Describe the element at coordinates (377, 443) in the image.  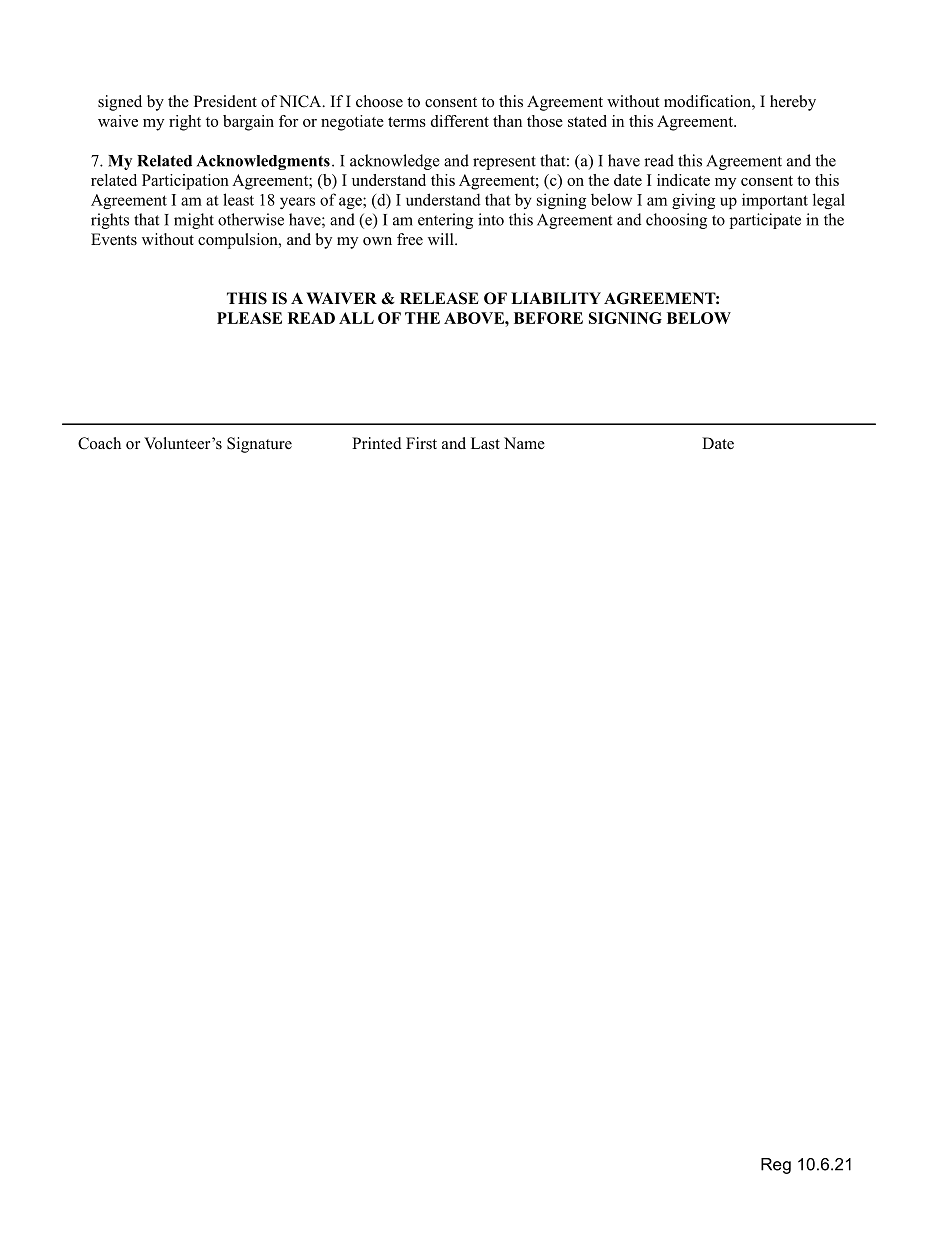
I see `Printed` at that location.
